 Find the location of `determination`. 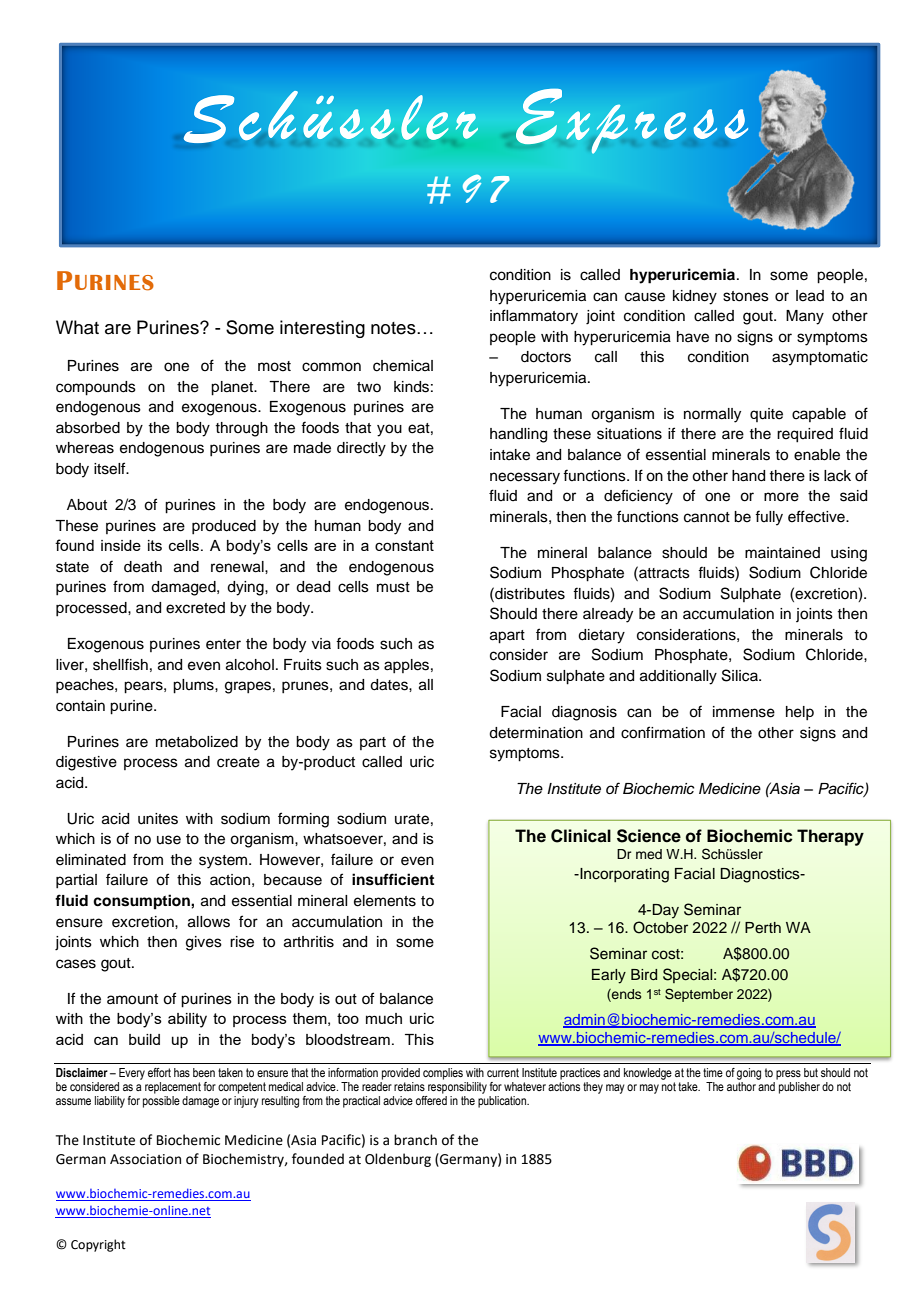

determination is located at coordinates (536, 733).
